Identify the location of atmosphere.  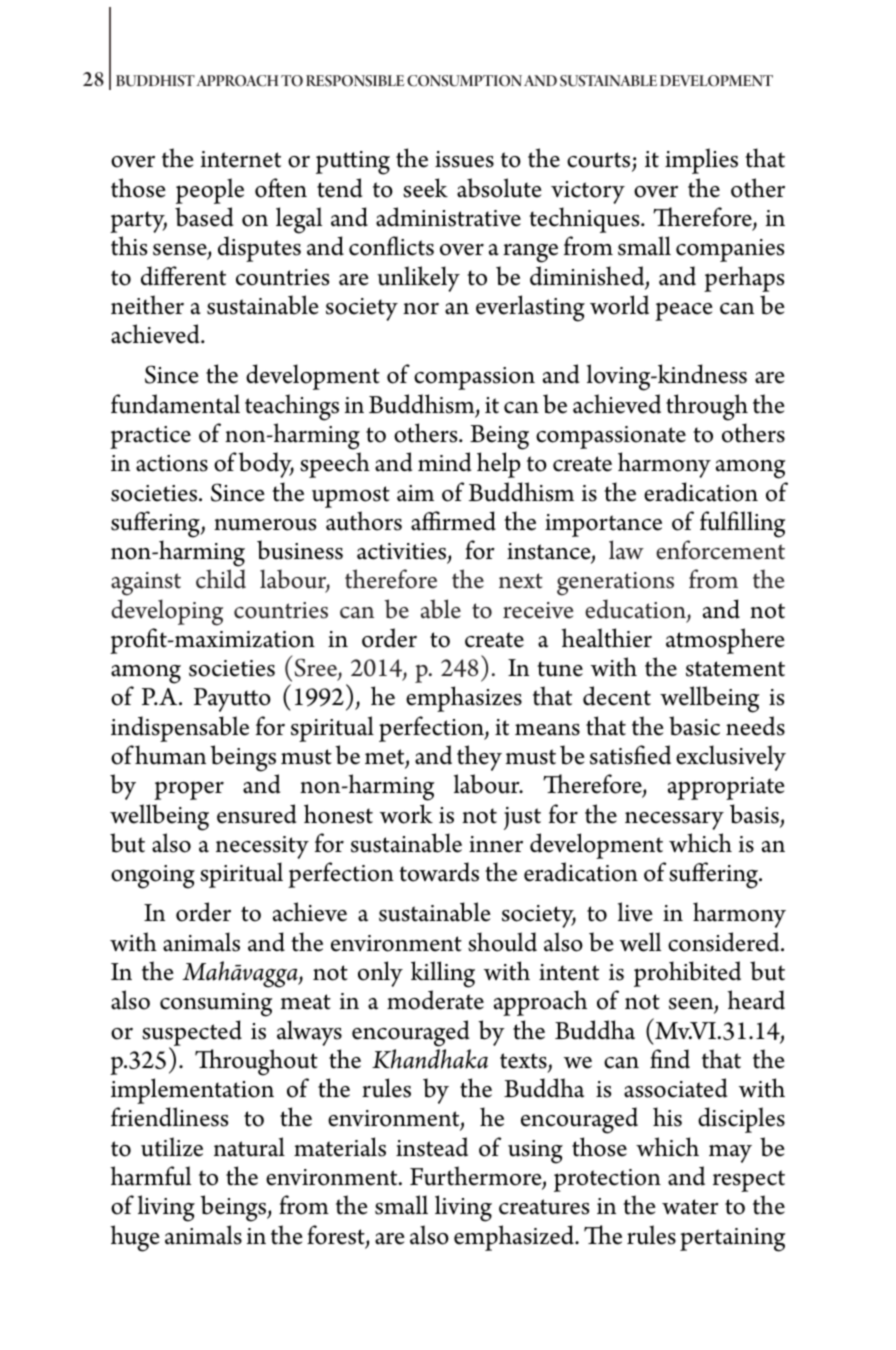
(725, 641).
